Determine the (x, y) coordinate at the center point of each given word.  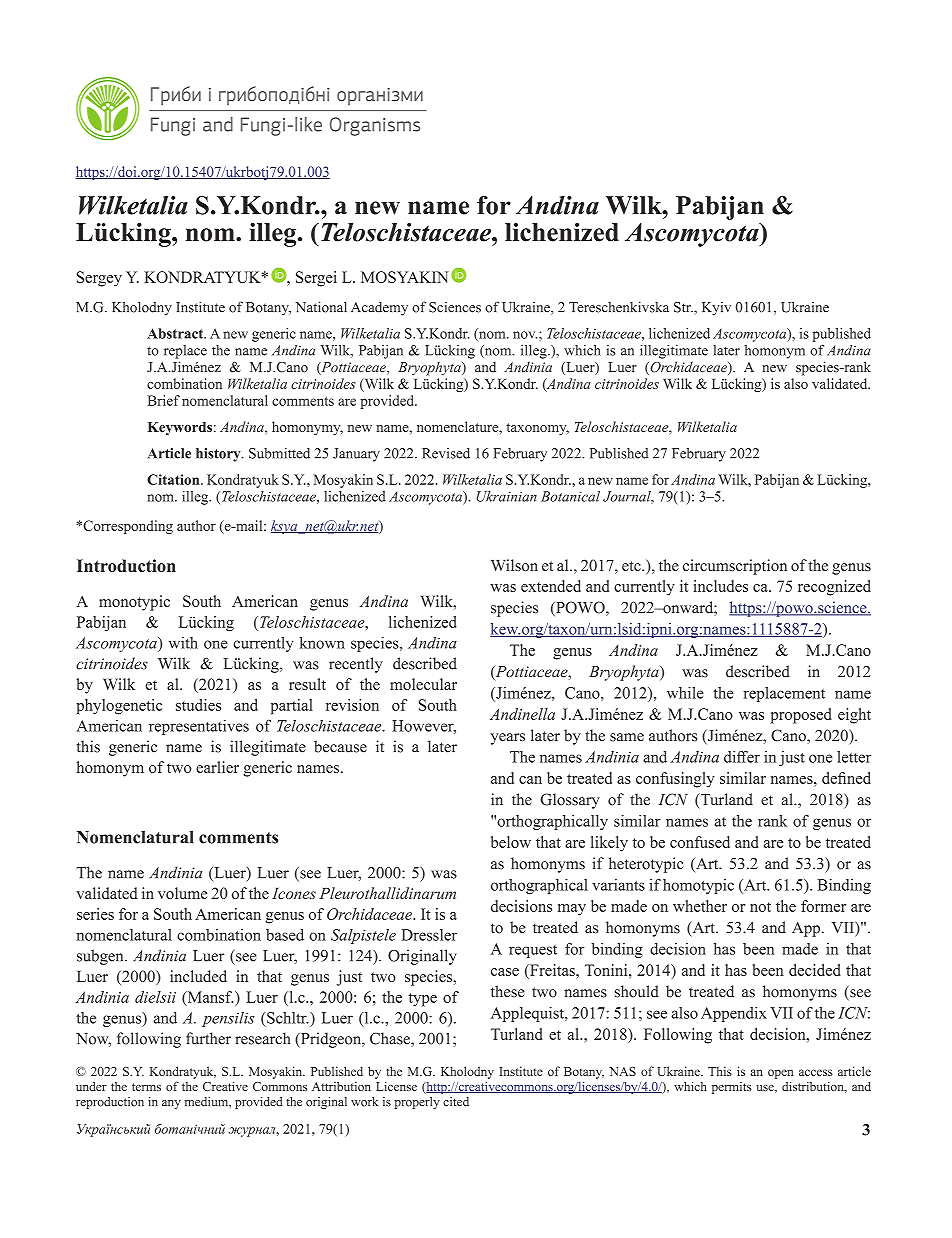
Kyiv (716, 309)
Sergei (316, 279)
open (780, 1074)
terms (146, 1087)
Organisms (375, 126)
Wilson (514, 565)
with (183, 643)
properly (417, 1103)
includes (720, 586)
